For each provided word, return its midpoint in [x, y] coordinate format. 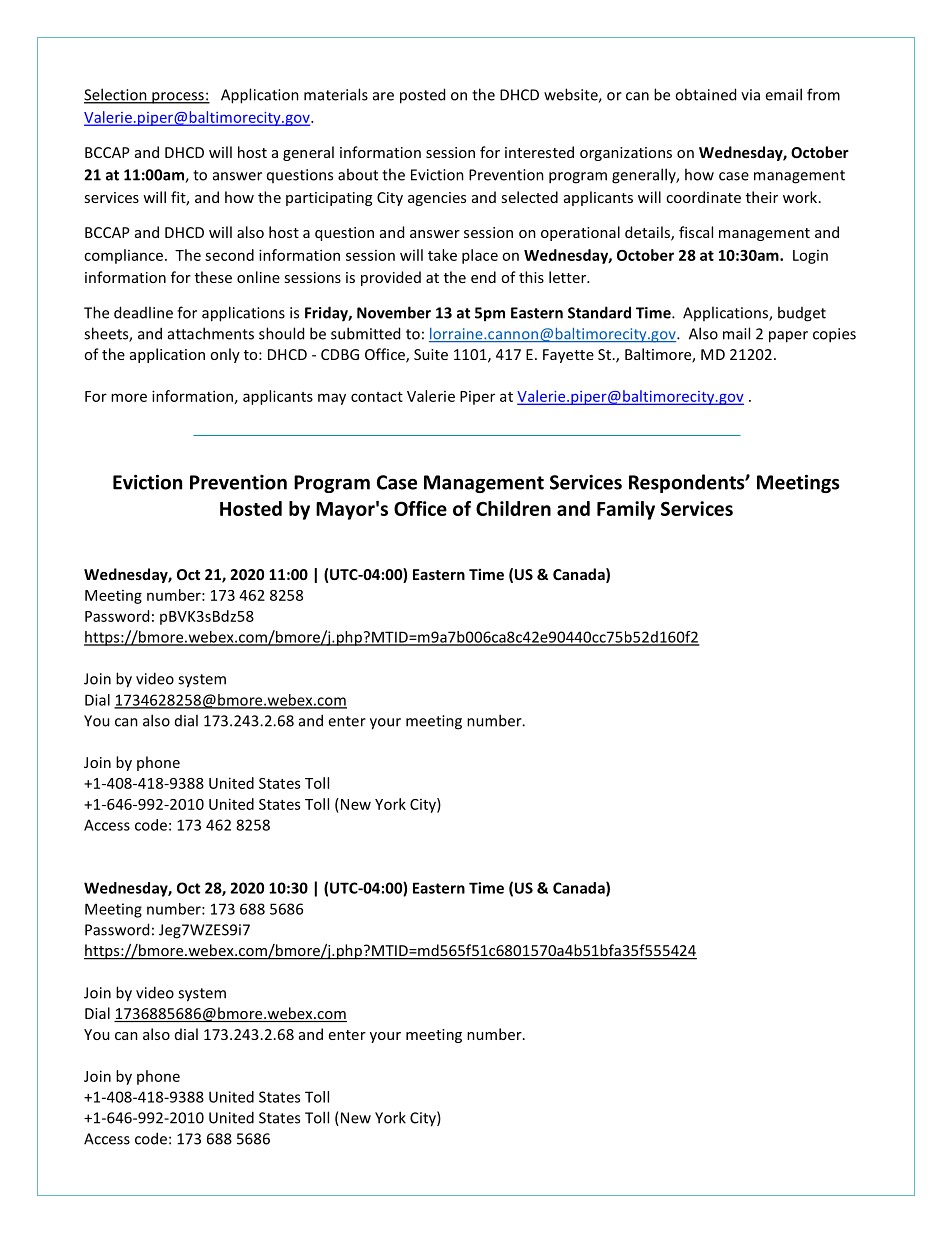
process [178, 98]
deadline [143, 312]
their [762, 197]
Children [513, 508]
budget [802, 314]
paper [788, 337]
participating [329, 199]
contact [377, 397]
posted [422, 96]
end [483, 277]
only [225, 355]
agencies [437, 199]
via [750, 95]
